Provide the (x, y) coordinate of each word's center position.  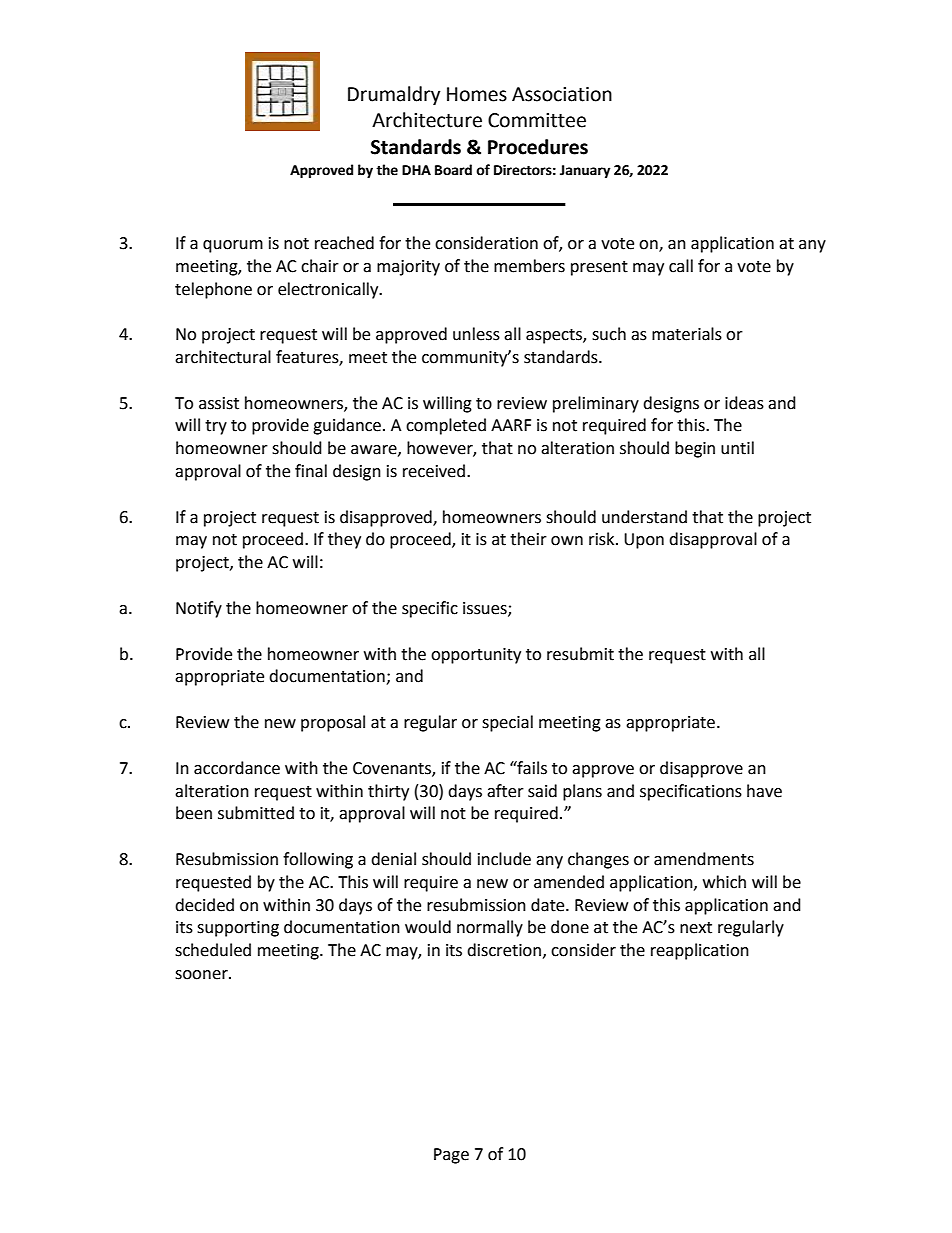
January (585, 171)
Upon (644, 541)
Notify (199, 609)
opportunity (476, 656)
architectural (223, 357)
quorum (233, 246)
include (504, 859)
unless (476, 334)
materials (687, 334)
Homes (477, 94)
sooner (202, 975)
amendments (704, 859)
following (318, 860)
